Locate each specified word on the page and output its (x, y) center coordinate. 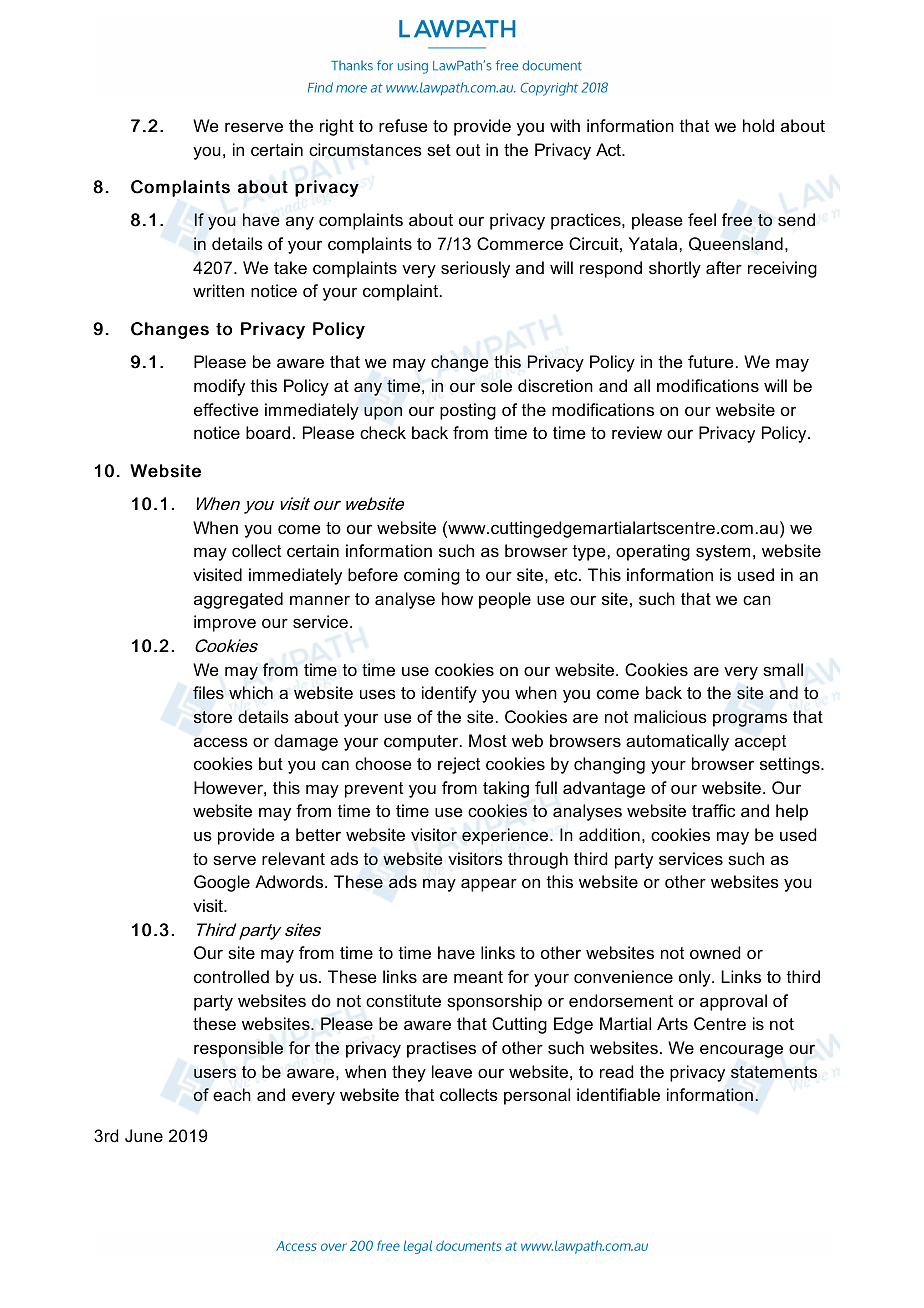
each (232, 1094)
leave (452, 1071)
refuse (403, 125)
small (783, 669)
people (505, 600)
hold (758, 125)
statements (774, 1072)
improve (225, 623)
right (337, 127)
